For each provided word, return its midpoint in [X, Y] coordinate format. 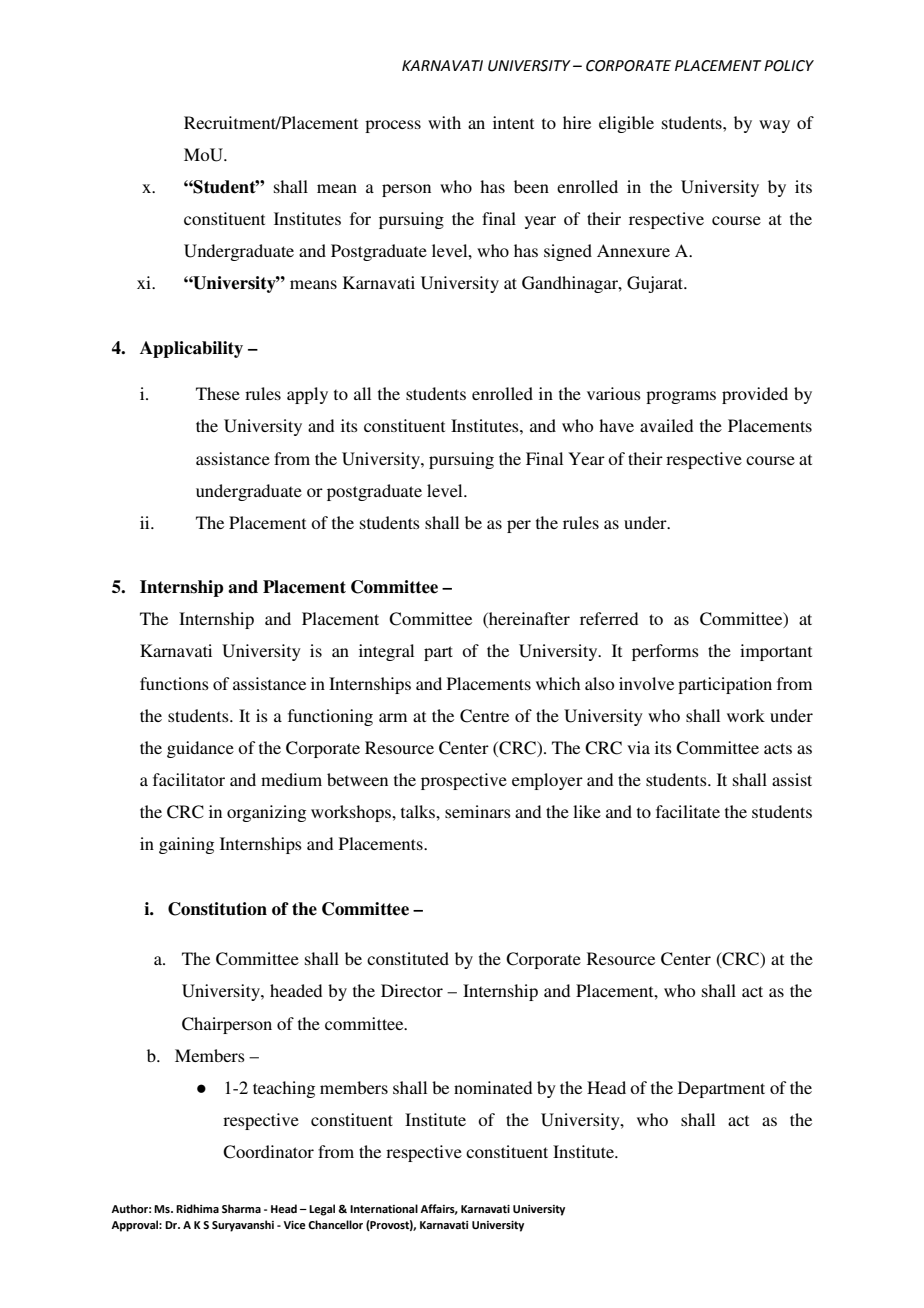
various [614, 393]
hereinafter [528, 620]
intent [513, 122]
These [218, 393]
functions [174, 683]
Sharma [241, 1208]
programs [681, 397]
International [384, 1208]
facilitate [688, 811]
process [393, 126]
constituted [408, 958]
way [774, 126]
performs [665, 652]
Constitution [217, 909]
